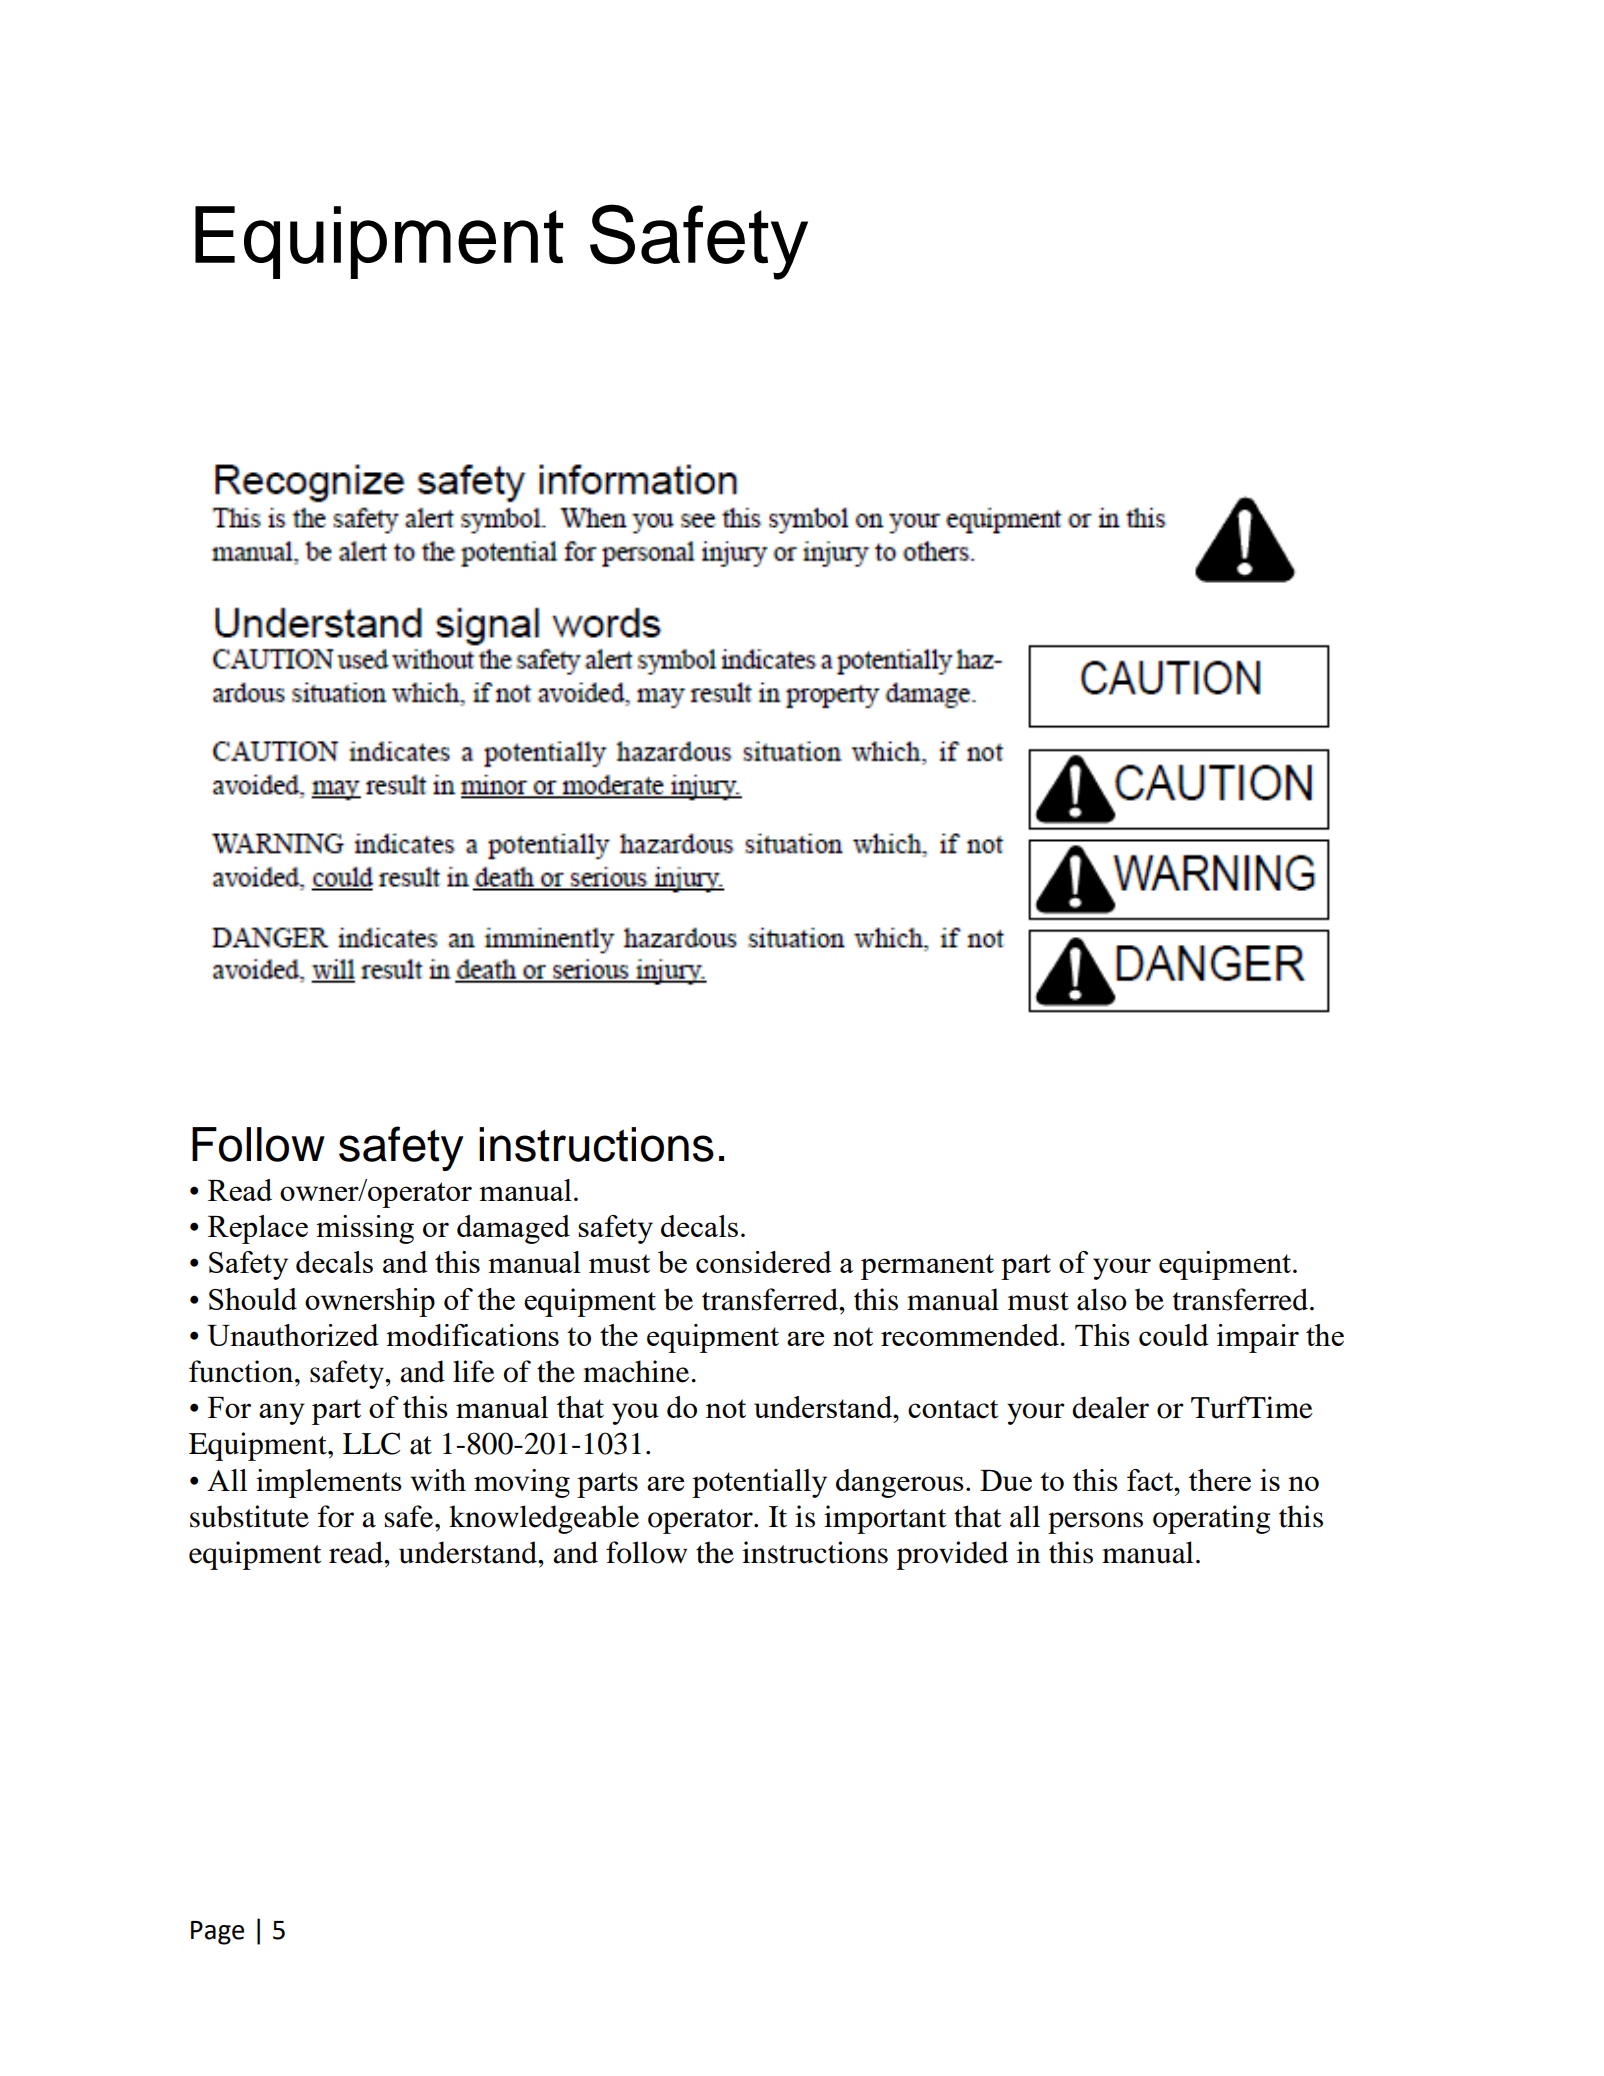  I want to click on important, so click(885, 1519).
